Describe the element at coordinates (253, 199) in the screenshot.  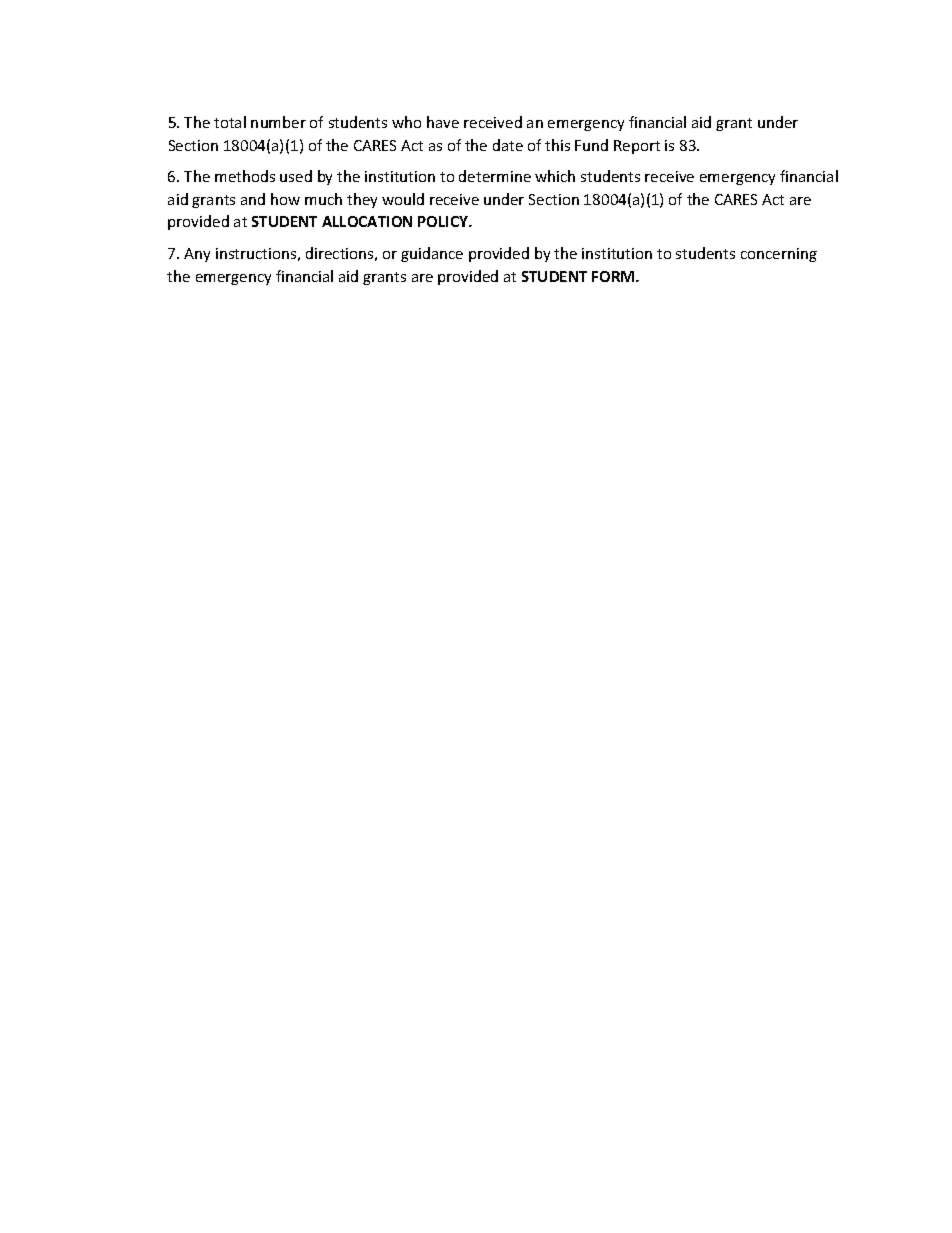
I see `and` at that location.
